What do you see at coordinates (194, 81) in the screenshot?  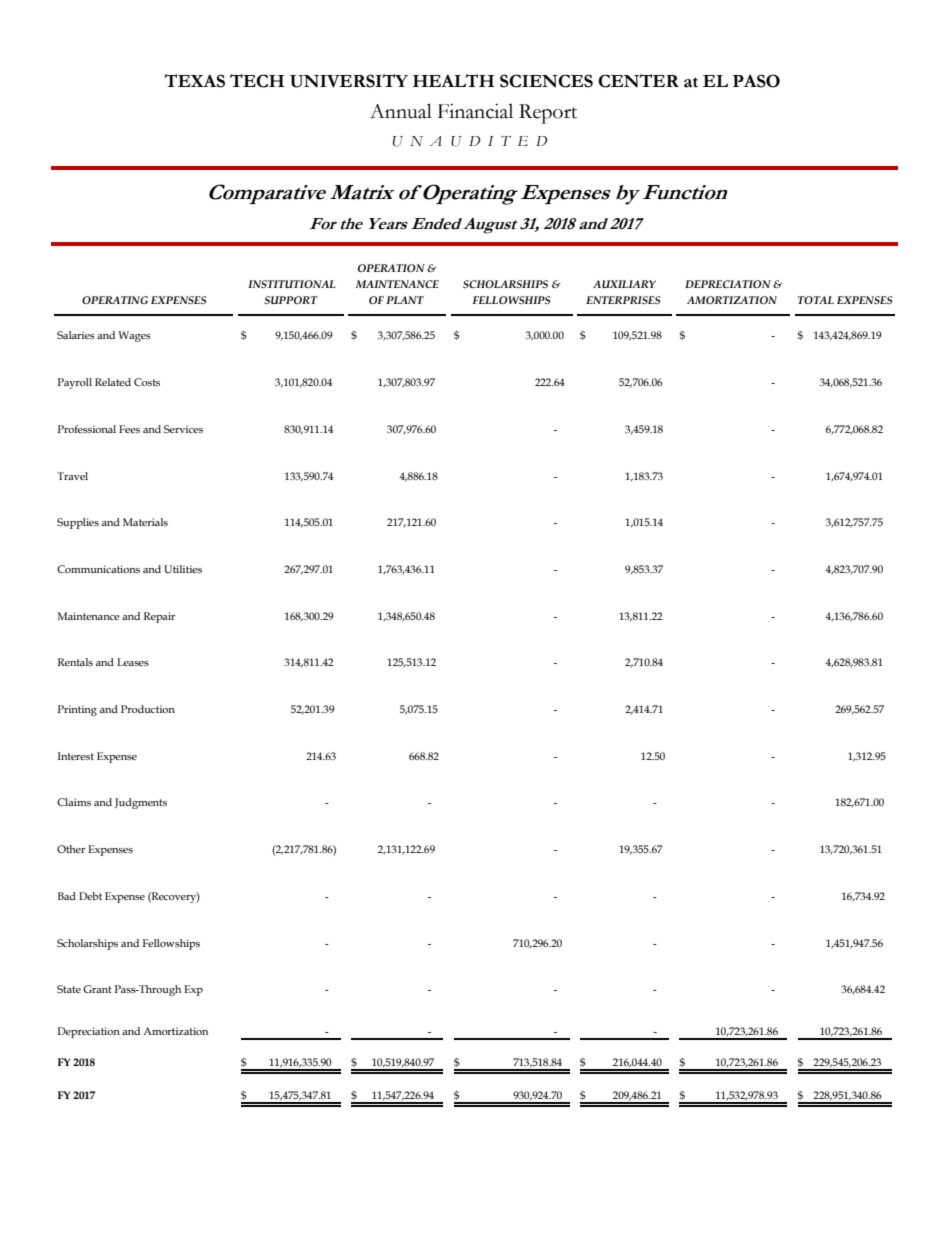 I see `TEXAS` at bounding box center [194, 81].
